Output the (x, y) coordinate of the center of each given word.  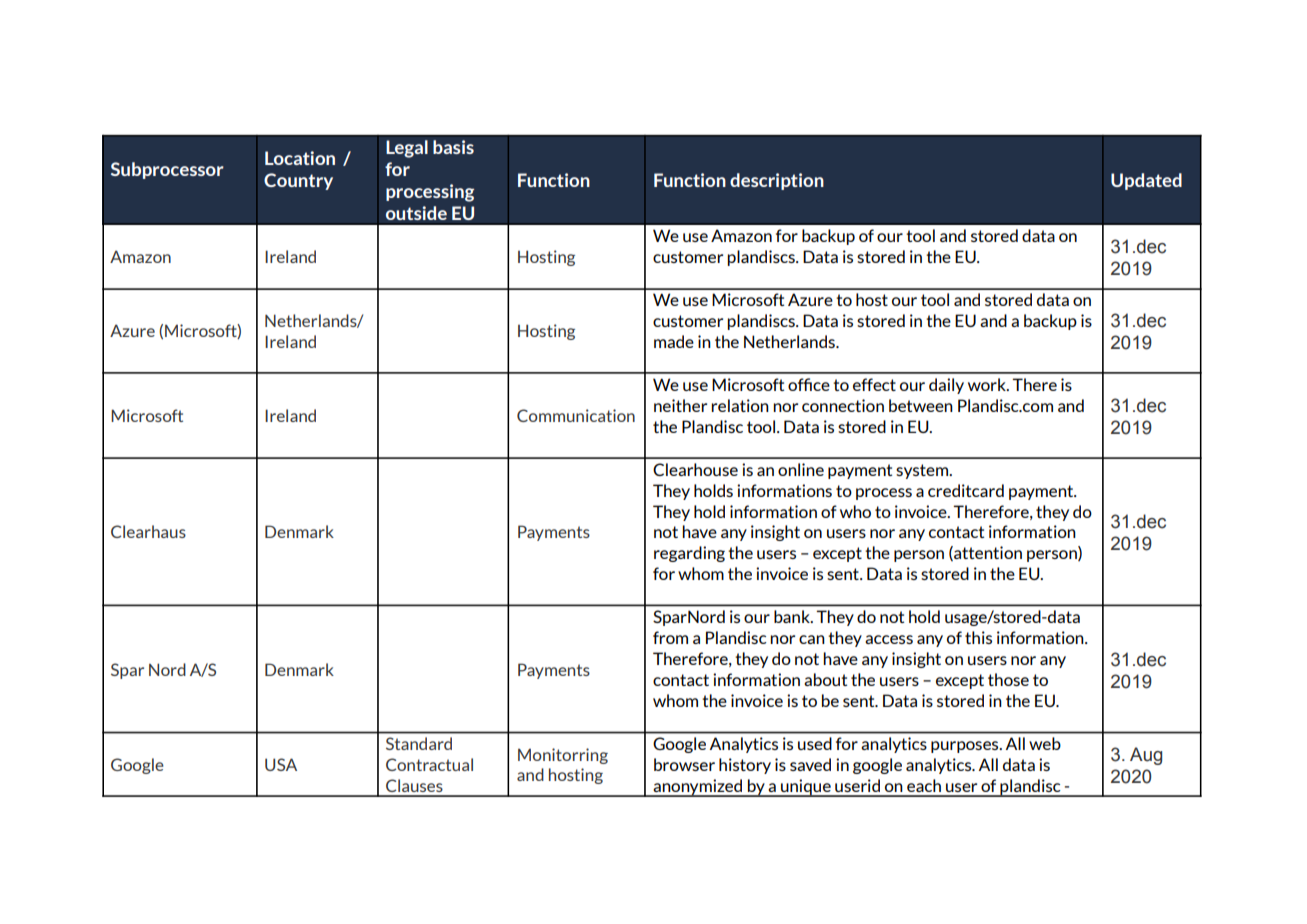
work (988, 384)
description (777, 181)
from (670, 637)
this (978, 637)
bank (793, 616)
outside (416, 213)
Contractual (429, 764)
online (801, 469)
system (923, 471)
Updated (1146, 181)
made (674, 341)
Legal (407, 149)
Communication (576, 415)
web (1045, 743)
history (745, 766)
